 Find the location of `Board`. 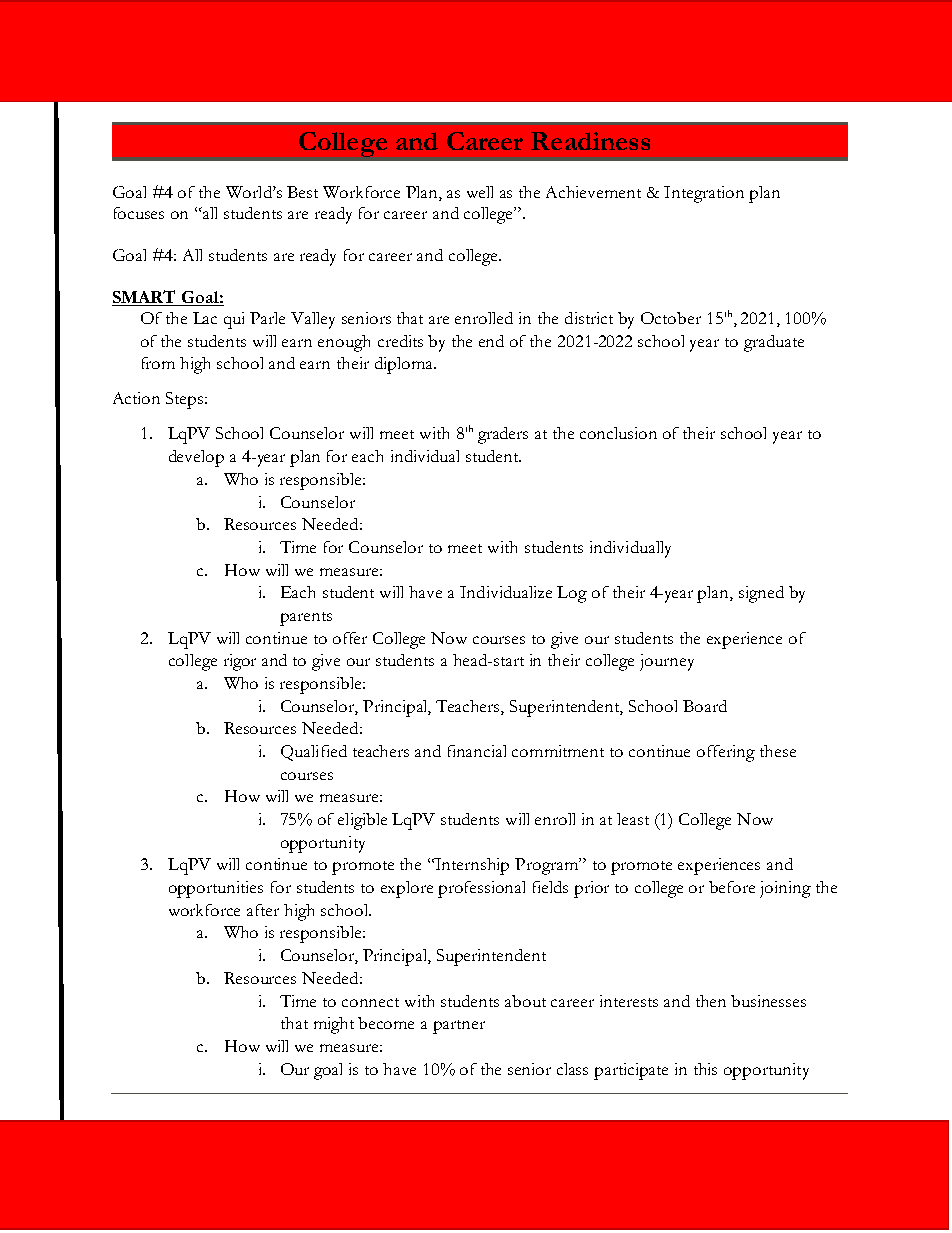

Board is located at coordinates (705, 706).
